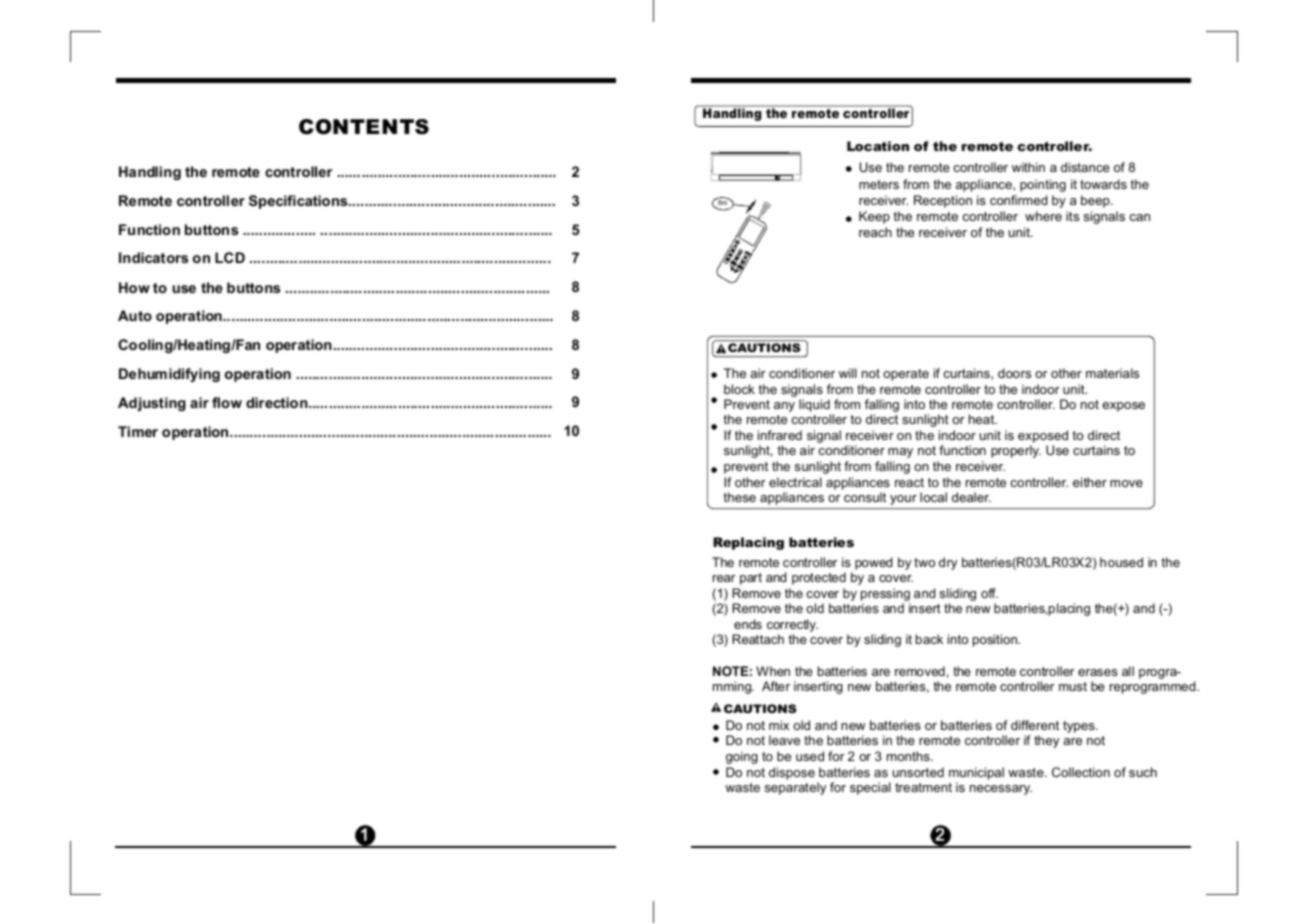  I want to click on CONTENTS, so click(364, 127).
